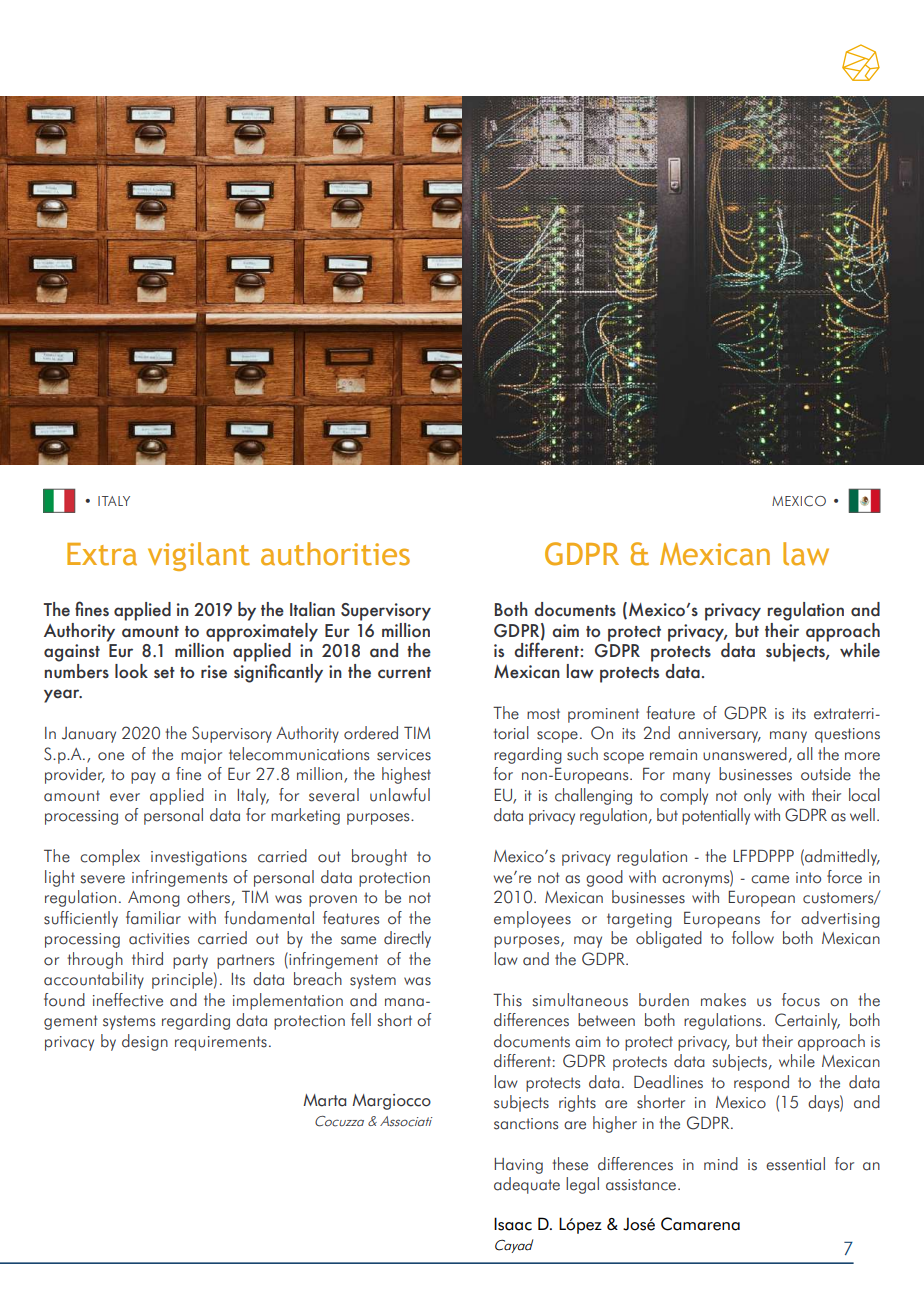 The width and height of the screenshot is (924, 1308). Describe the element at coordinates (324, 1100) in the screenshot. I see `Marta` at that location.
